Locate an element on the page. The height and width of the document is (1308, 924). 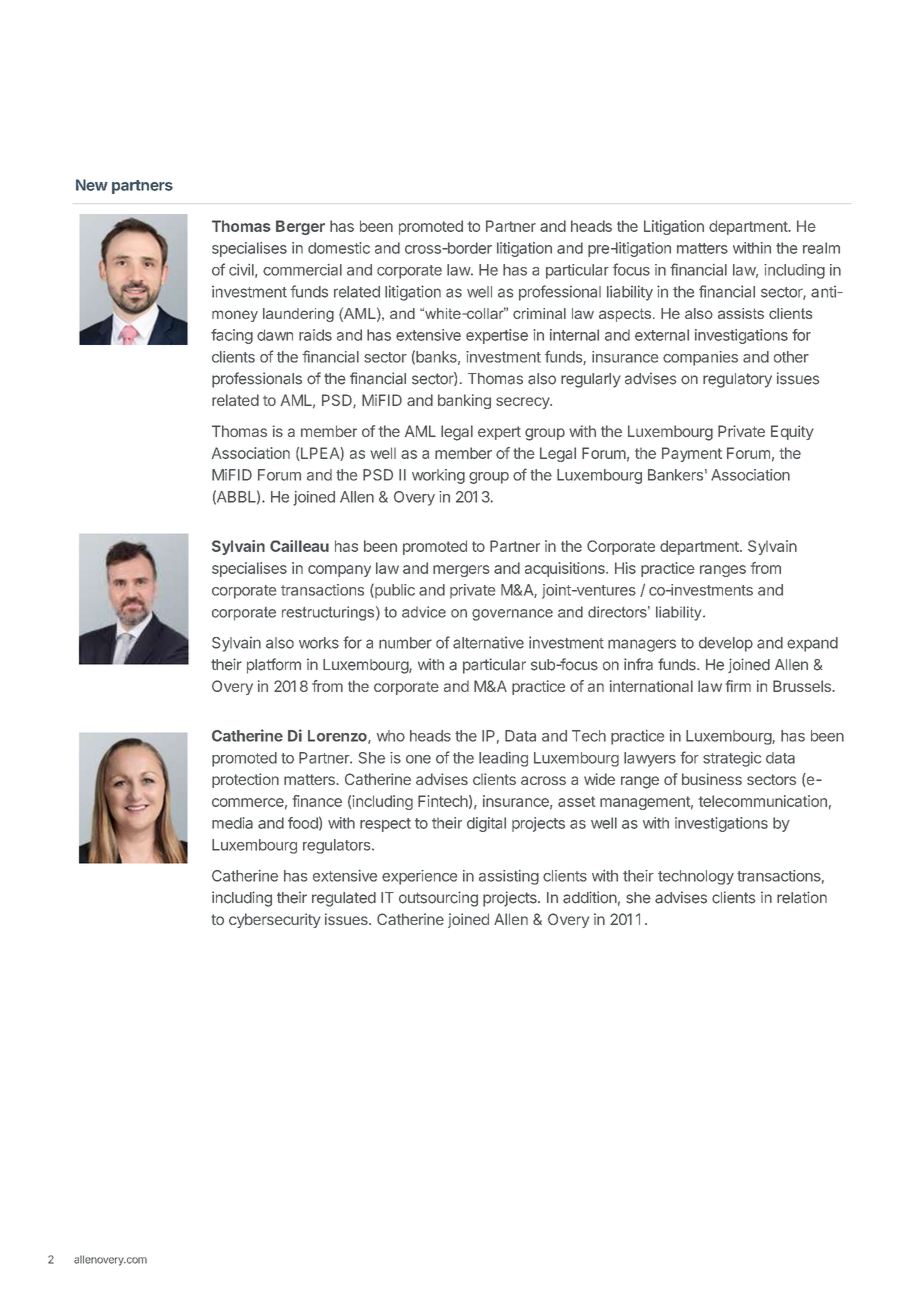
facing is located at coordinates (232, 336).
